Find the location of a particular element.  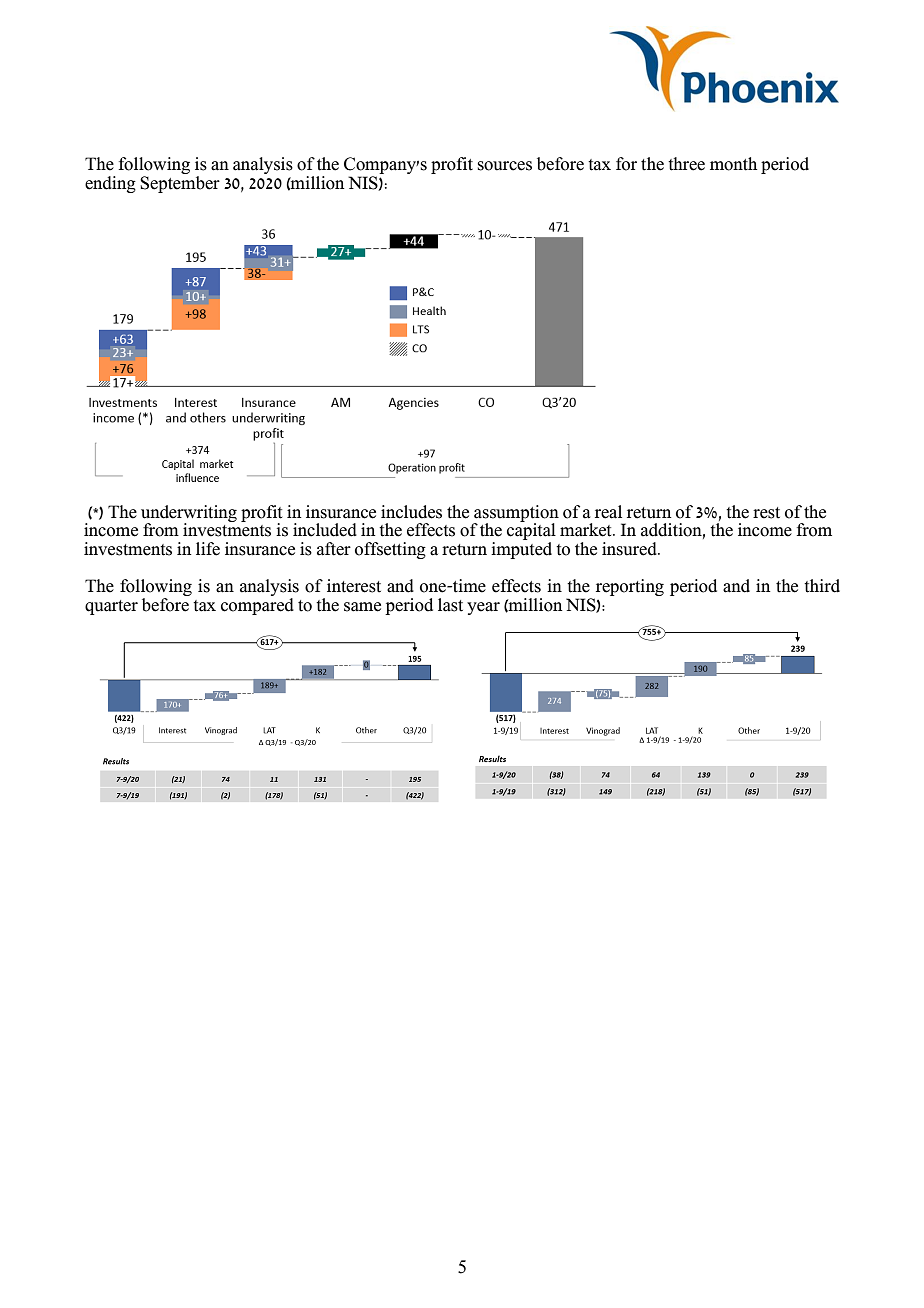

September is located at coordinates (180, 184).
